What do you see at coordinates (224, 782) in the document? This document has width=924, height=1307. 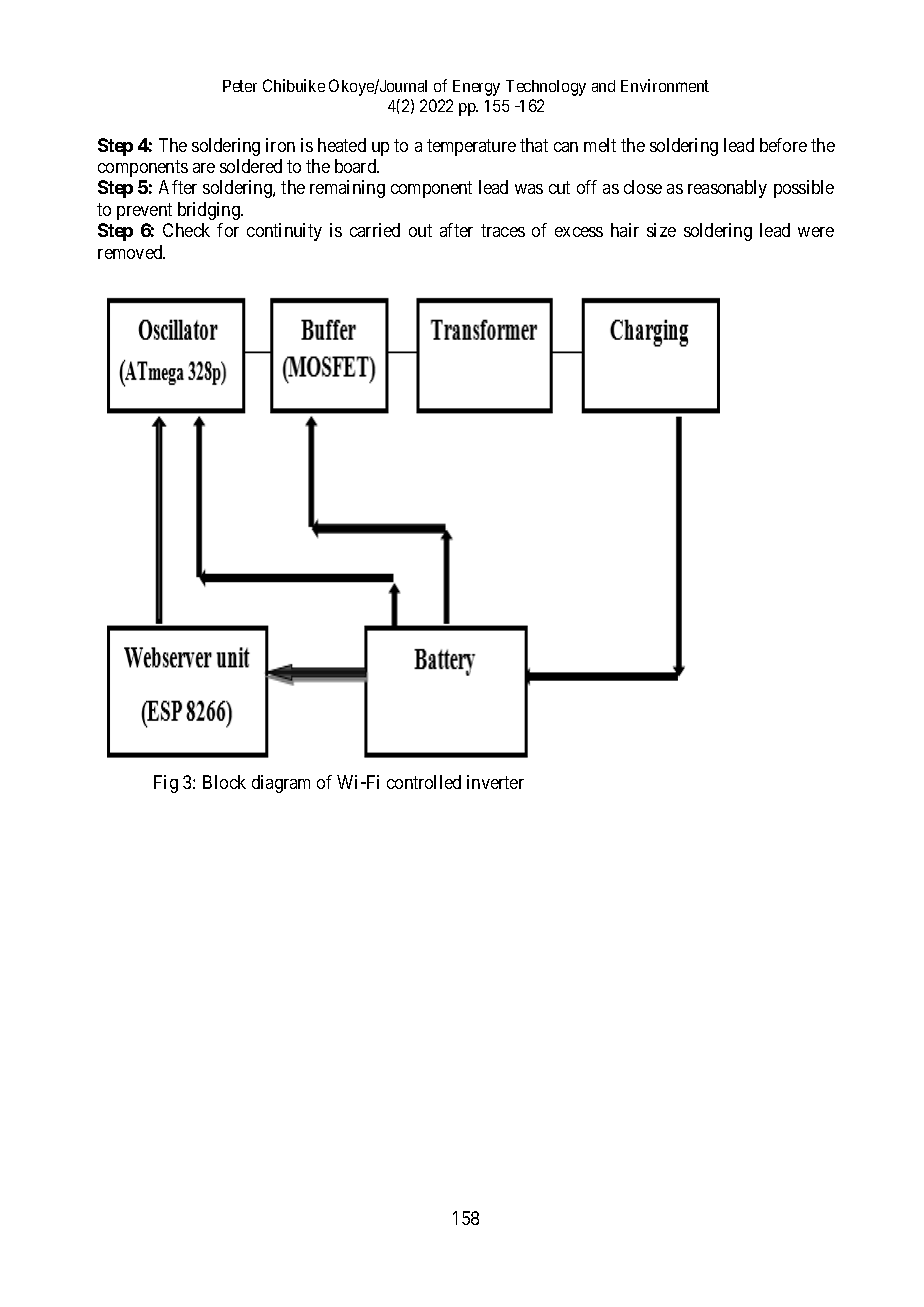 I see `Block` at bounding box center [224, 782].
